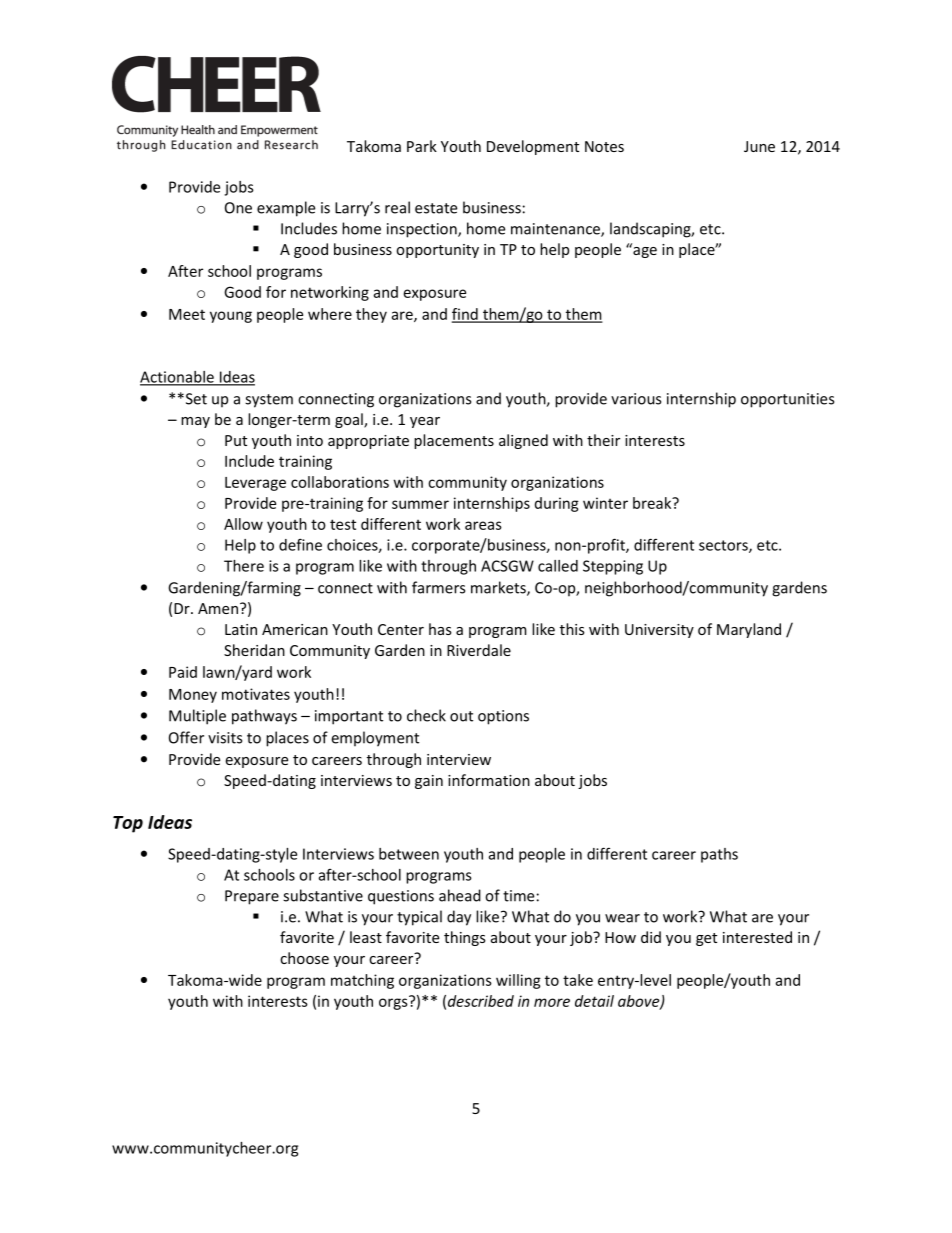 This image has width=952, height=1233. What do you see at coordinates (178, 378) in the image?
I see `Actionable` at bounding box center [178, 378].
